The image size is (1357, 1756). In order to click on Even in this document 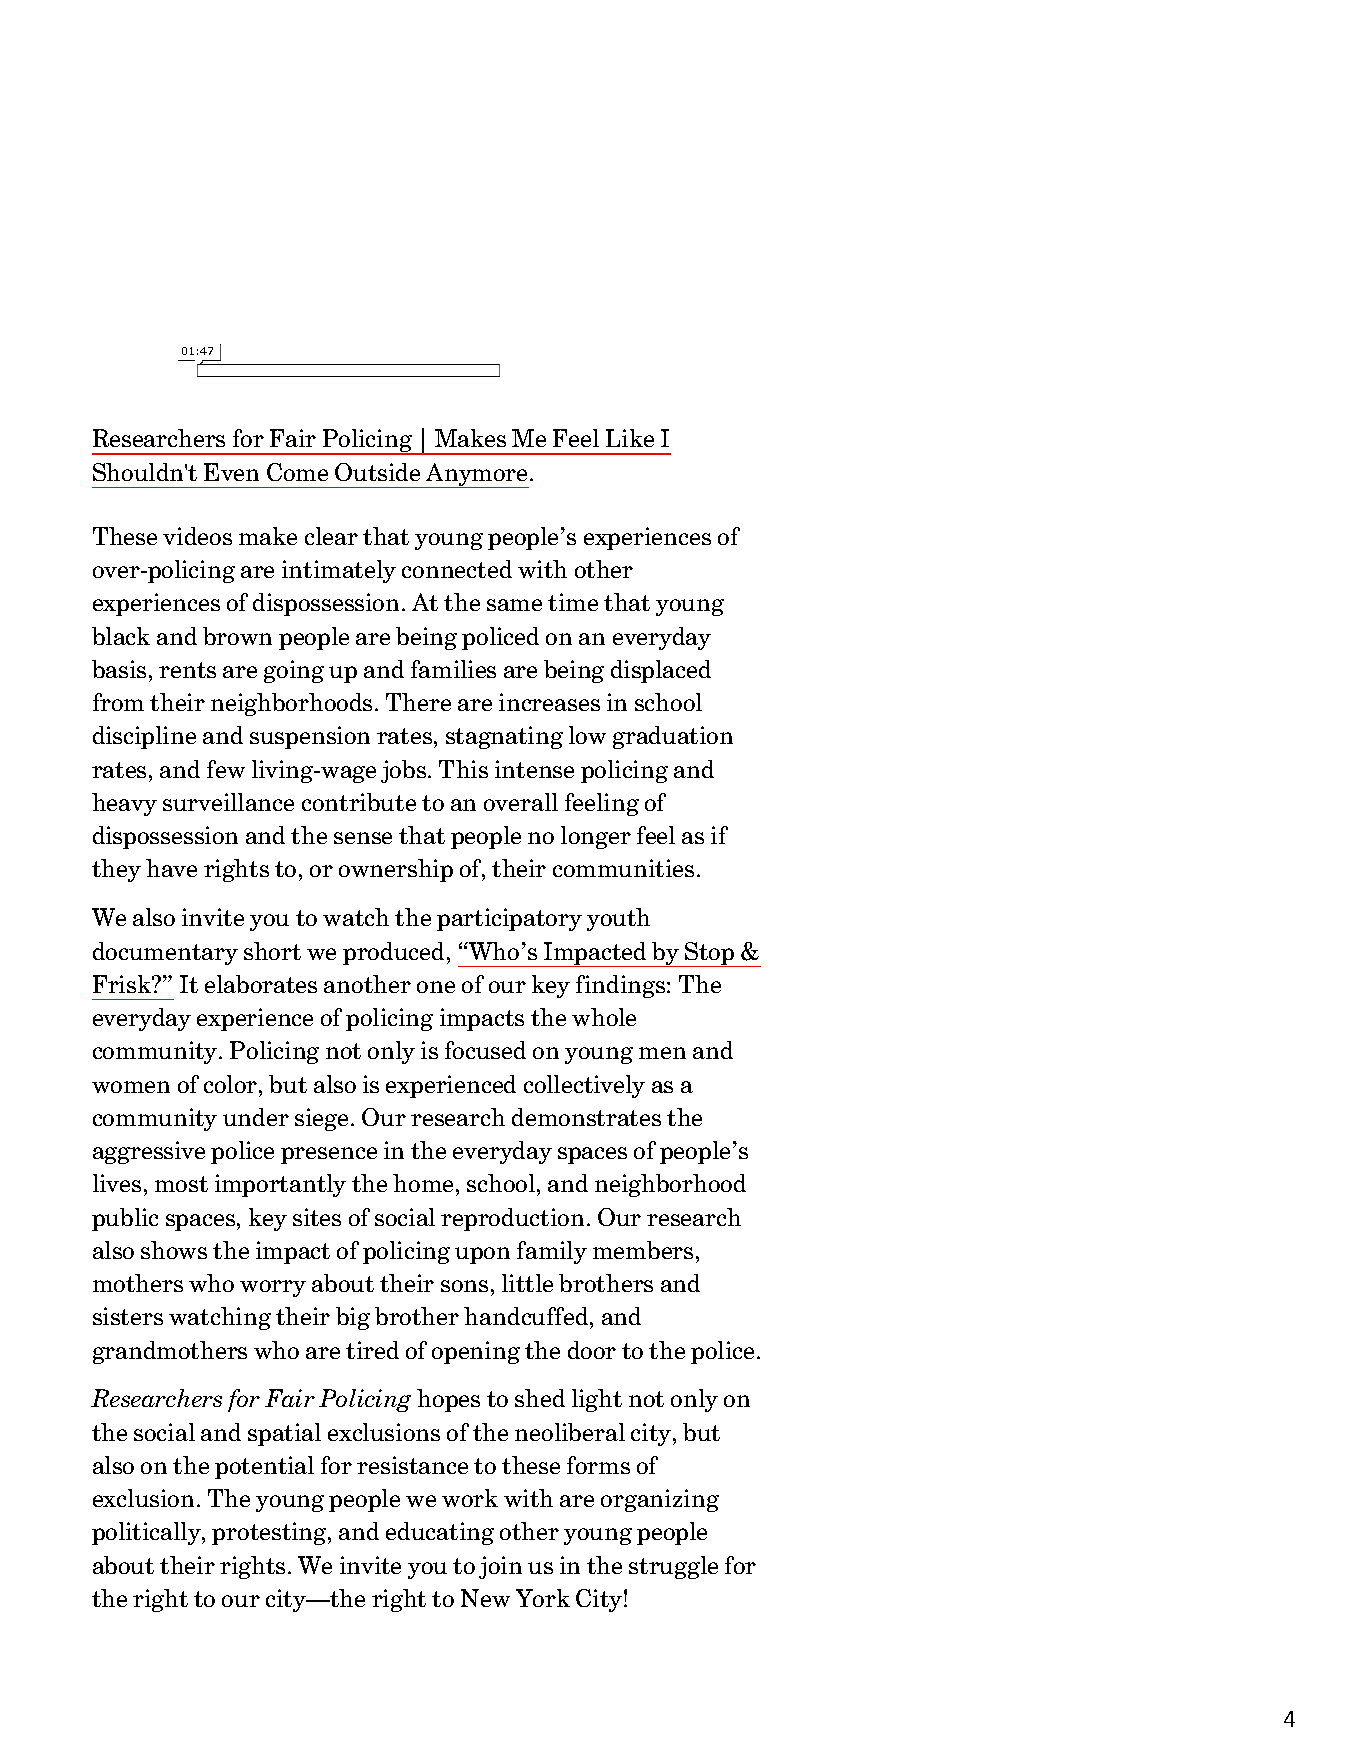, I will do `click(231, 472)`.
